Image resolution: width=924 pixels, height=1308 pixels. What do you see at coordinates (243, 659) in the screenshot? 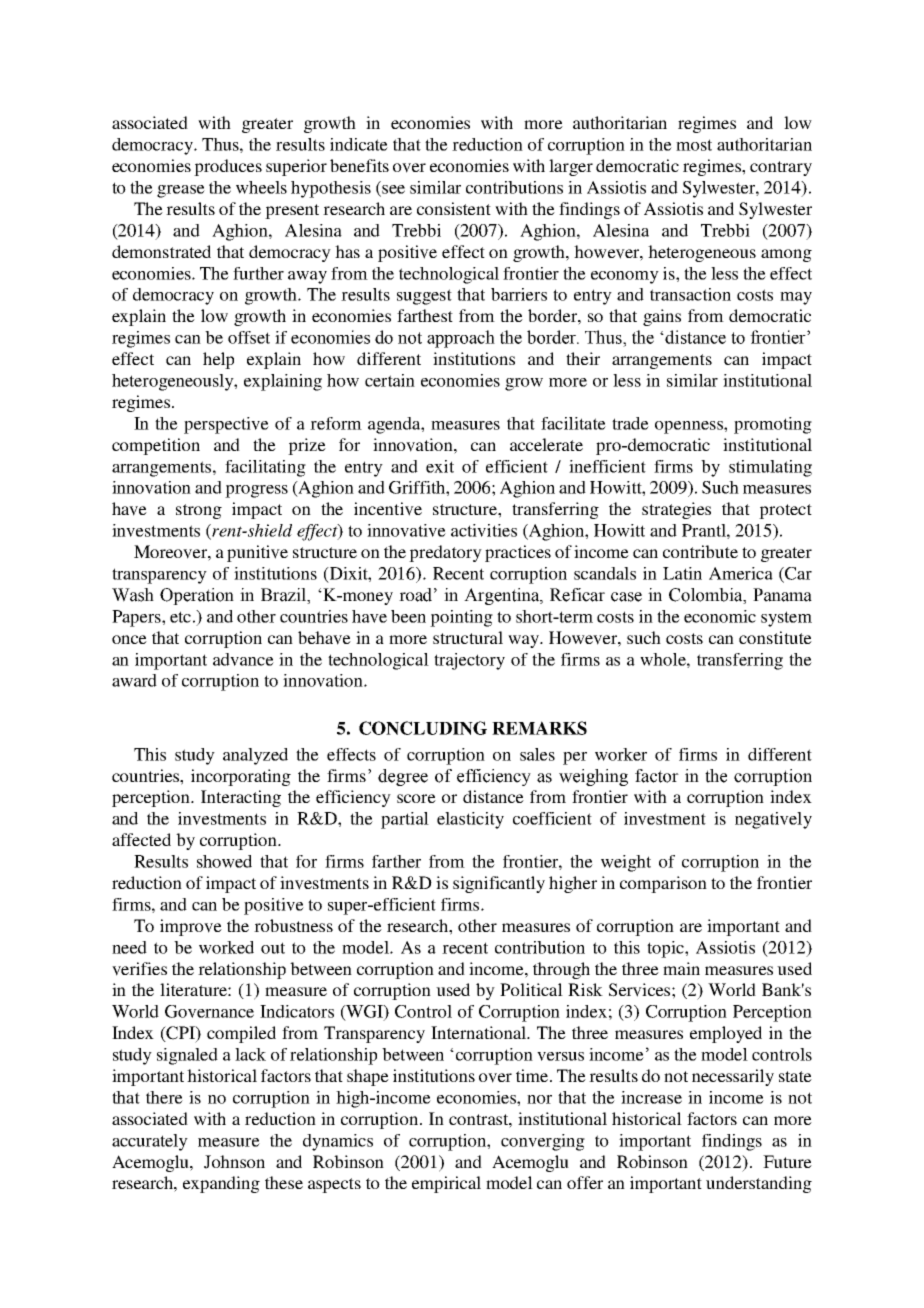
I see `advance` at bounding box center [243, 659].
